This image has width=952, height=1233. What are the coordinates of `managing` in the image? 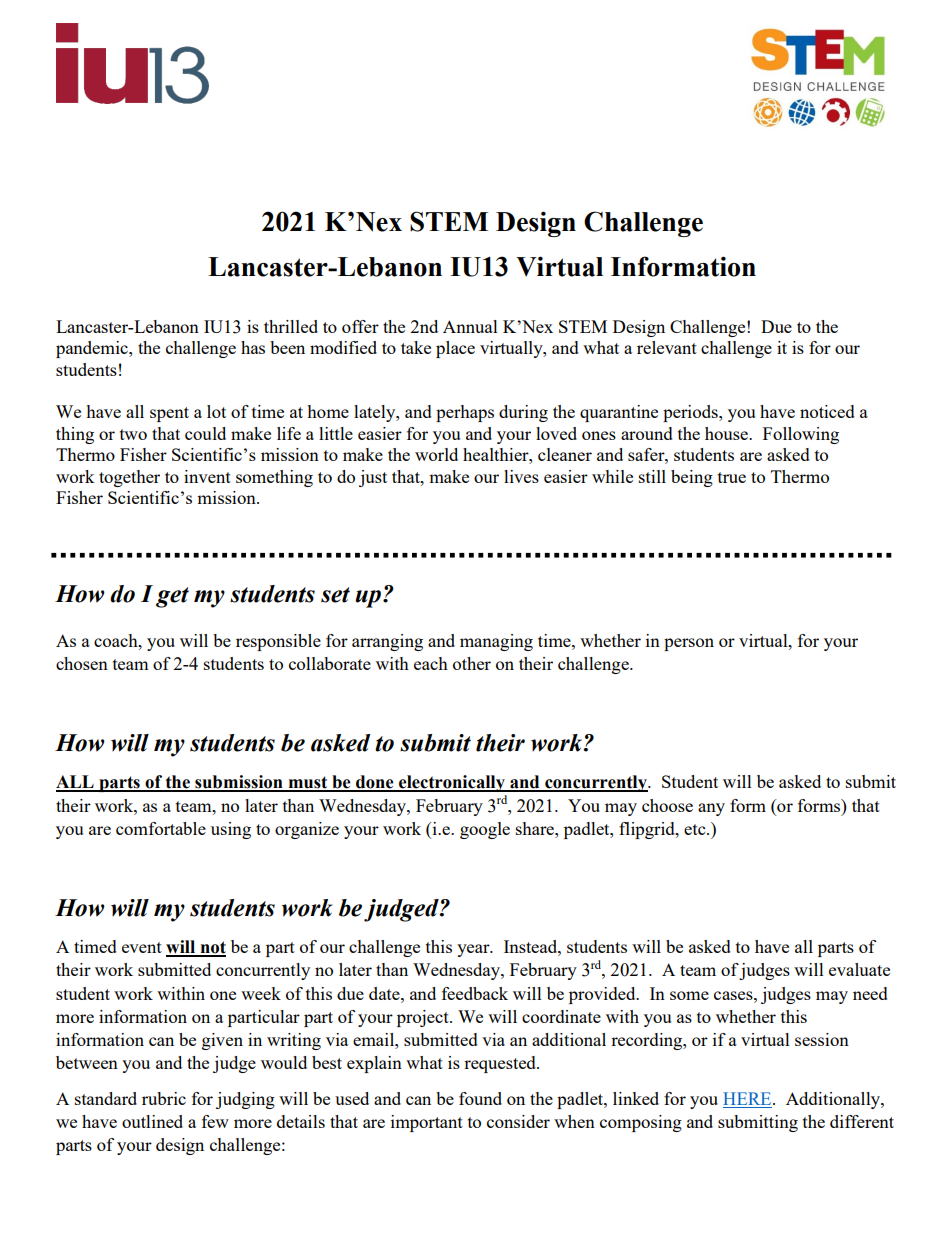 It's located at (496, 642).
